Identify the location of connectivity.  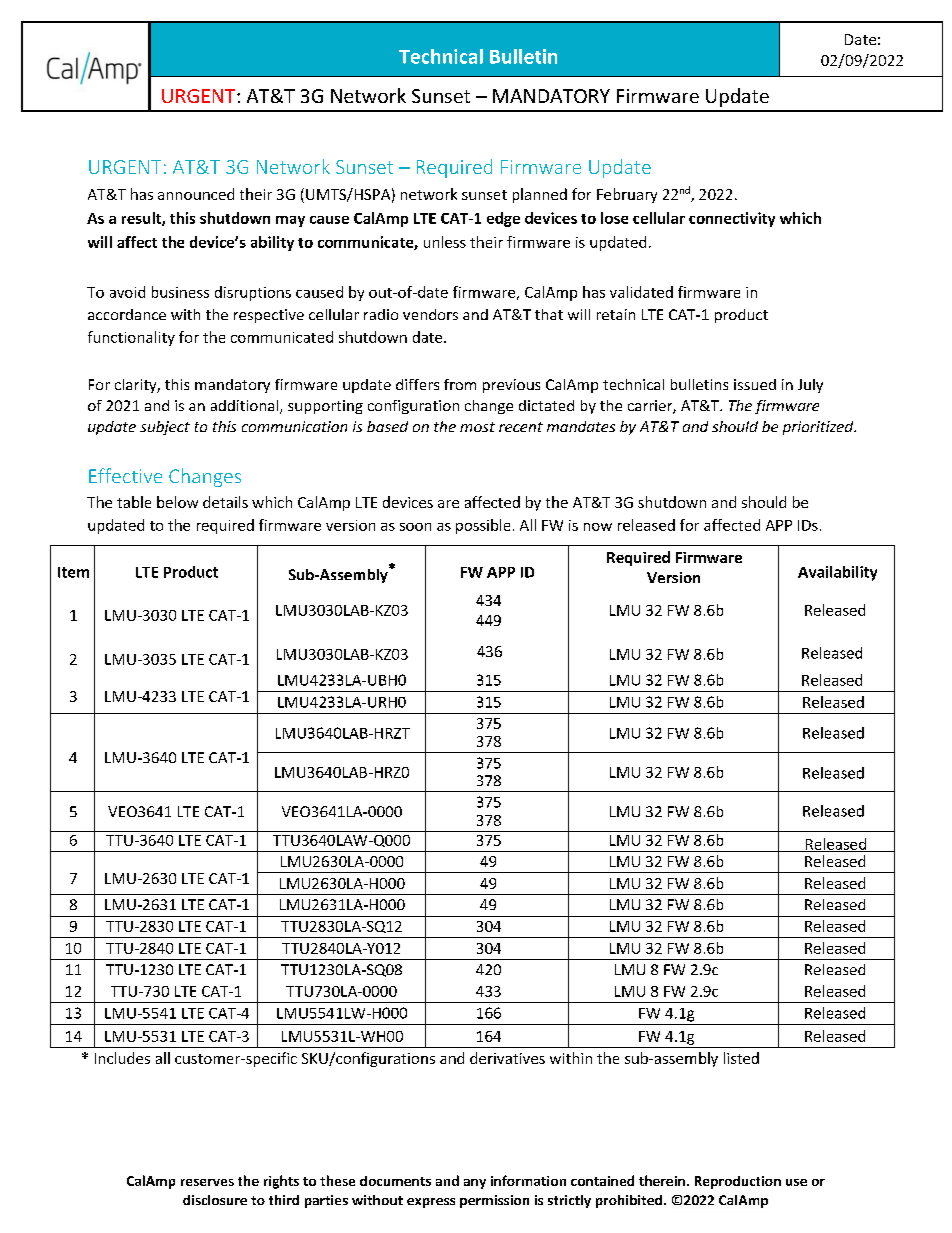
(732, 219).
